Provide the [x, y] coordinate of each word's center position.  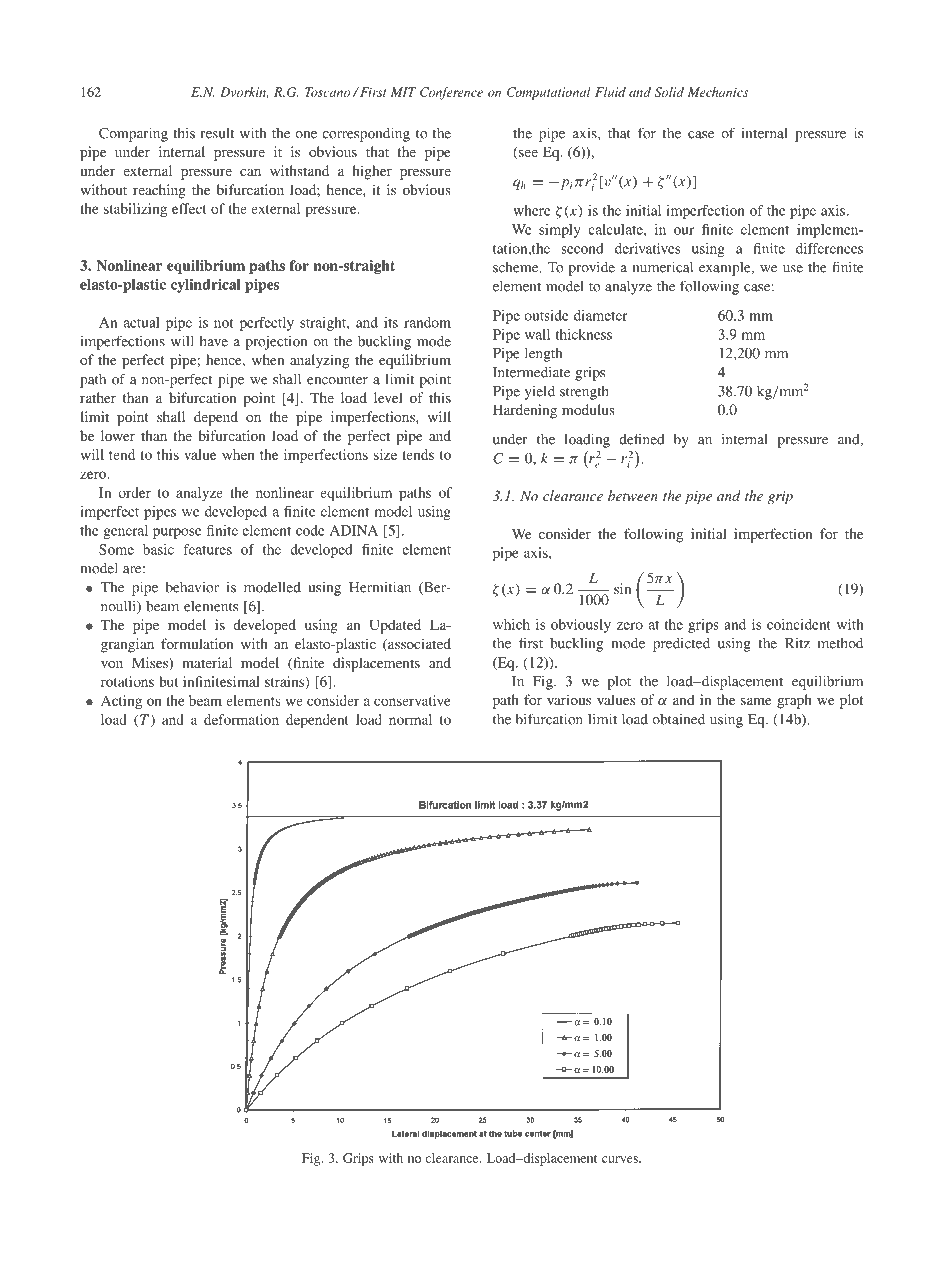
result [218, 133]
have [214, 341]
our [684, 231]
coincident [799, 624]
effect [189, 208]
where [532, 210]
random [427, 322]
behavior [192, 587]
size [385, 454]
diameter [601, 315]
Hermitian [380, 587]
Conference [451, 93]
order [134, 492]
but [168, 681]
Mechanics [718, 92]
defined [642, 439]
